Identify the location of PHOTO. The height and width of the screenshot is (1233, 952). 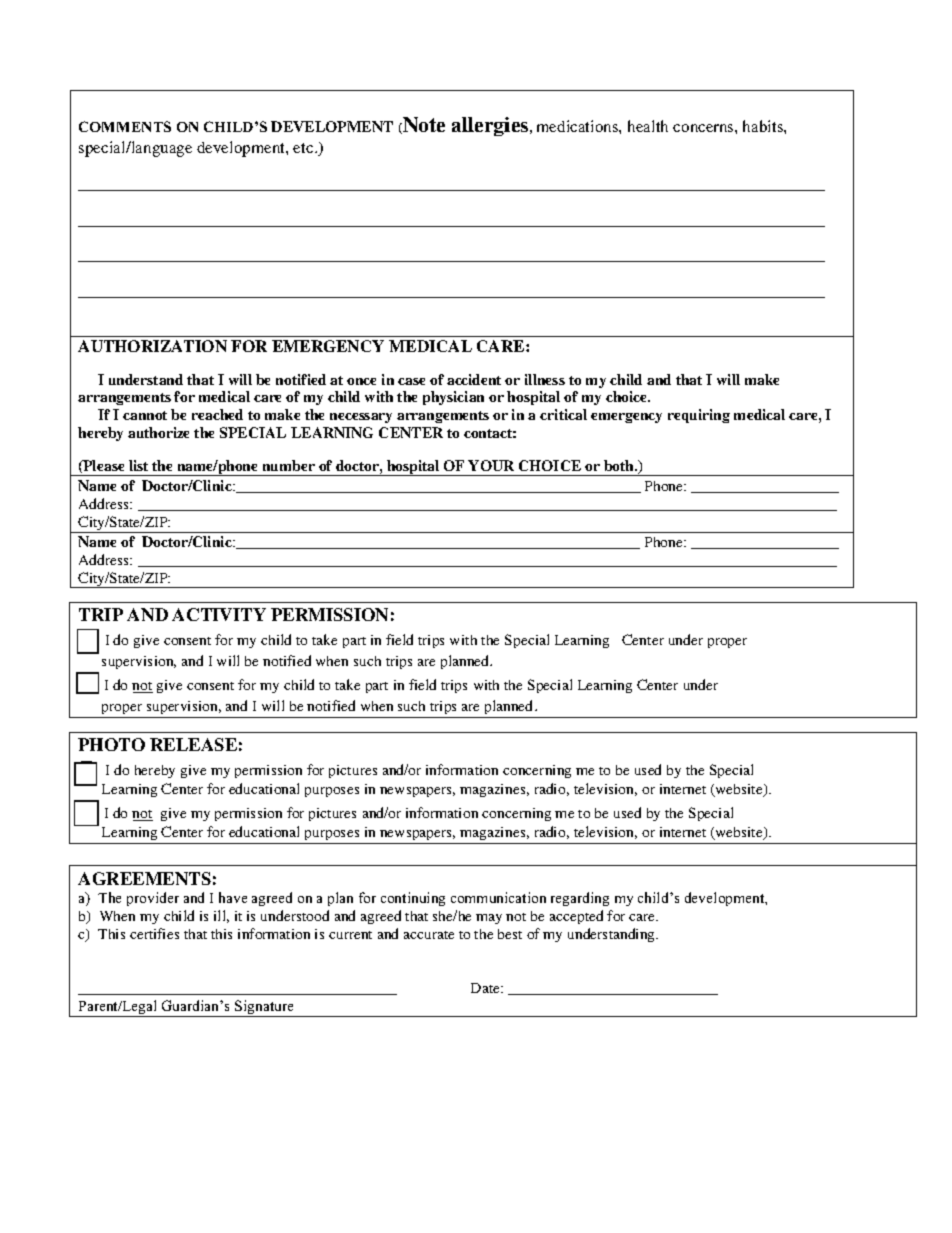
(111, 744).
